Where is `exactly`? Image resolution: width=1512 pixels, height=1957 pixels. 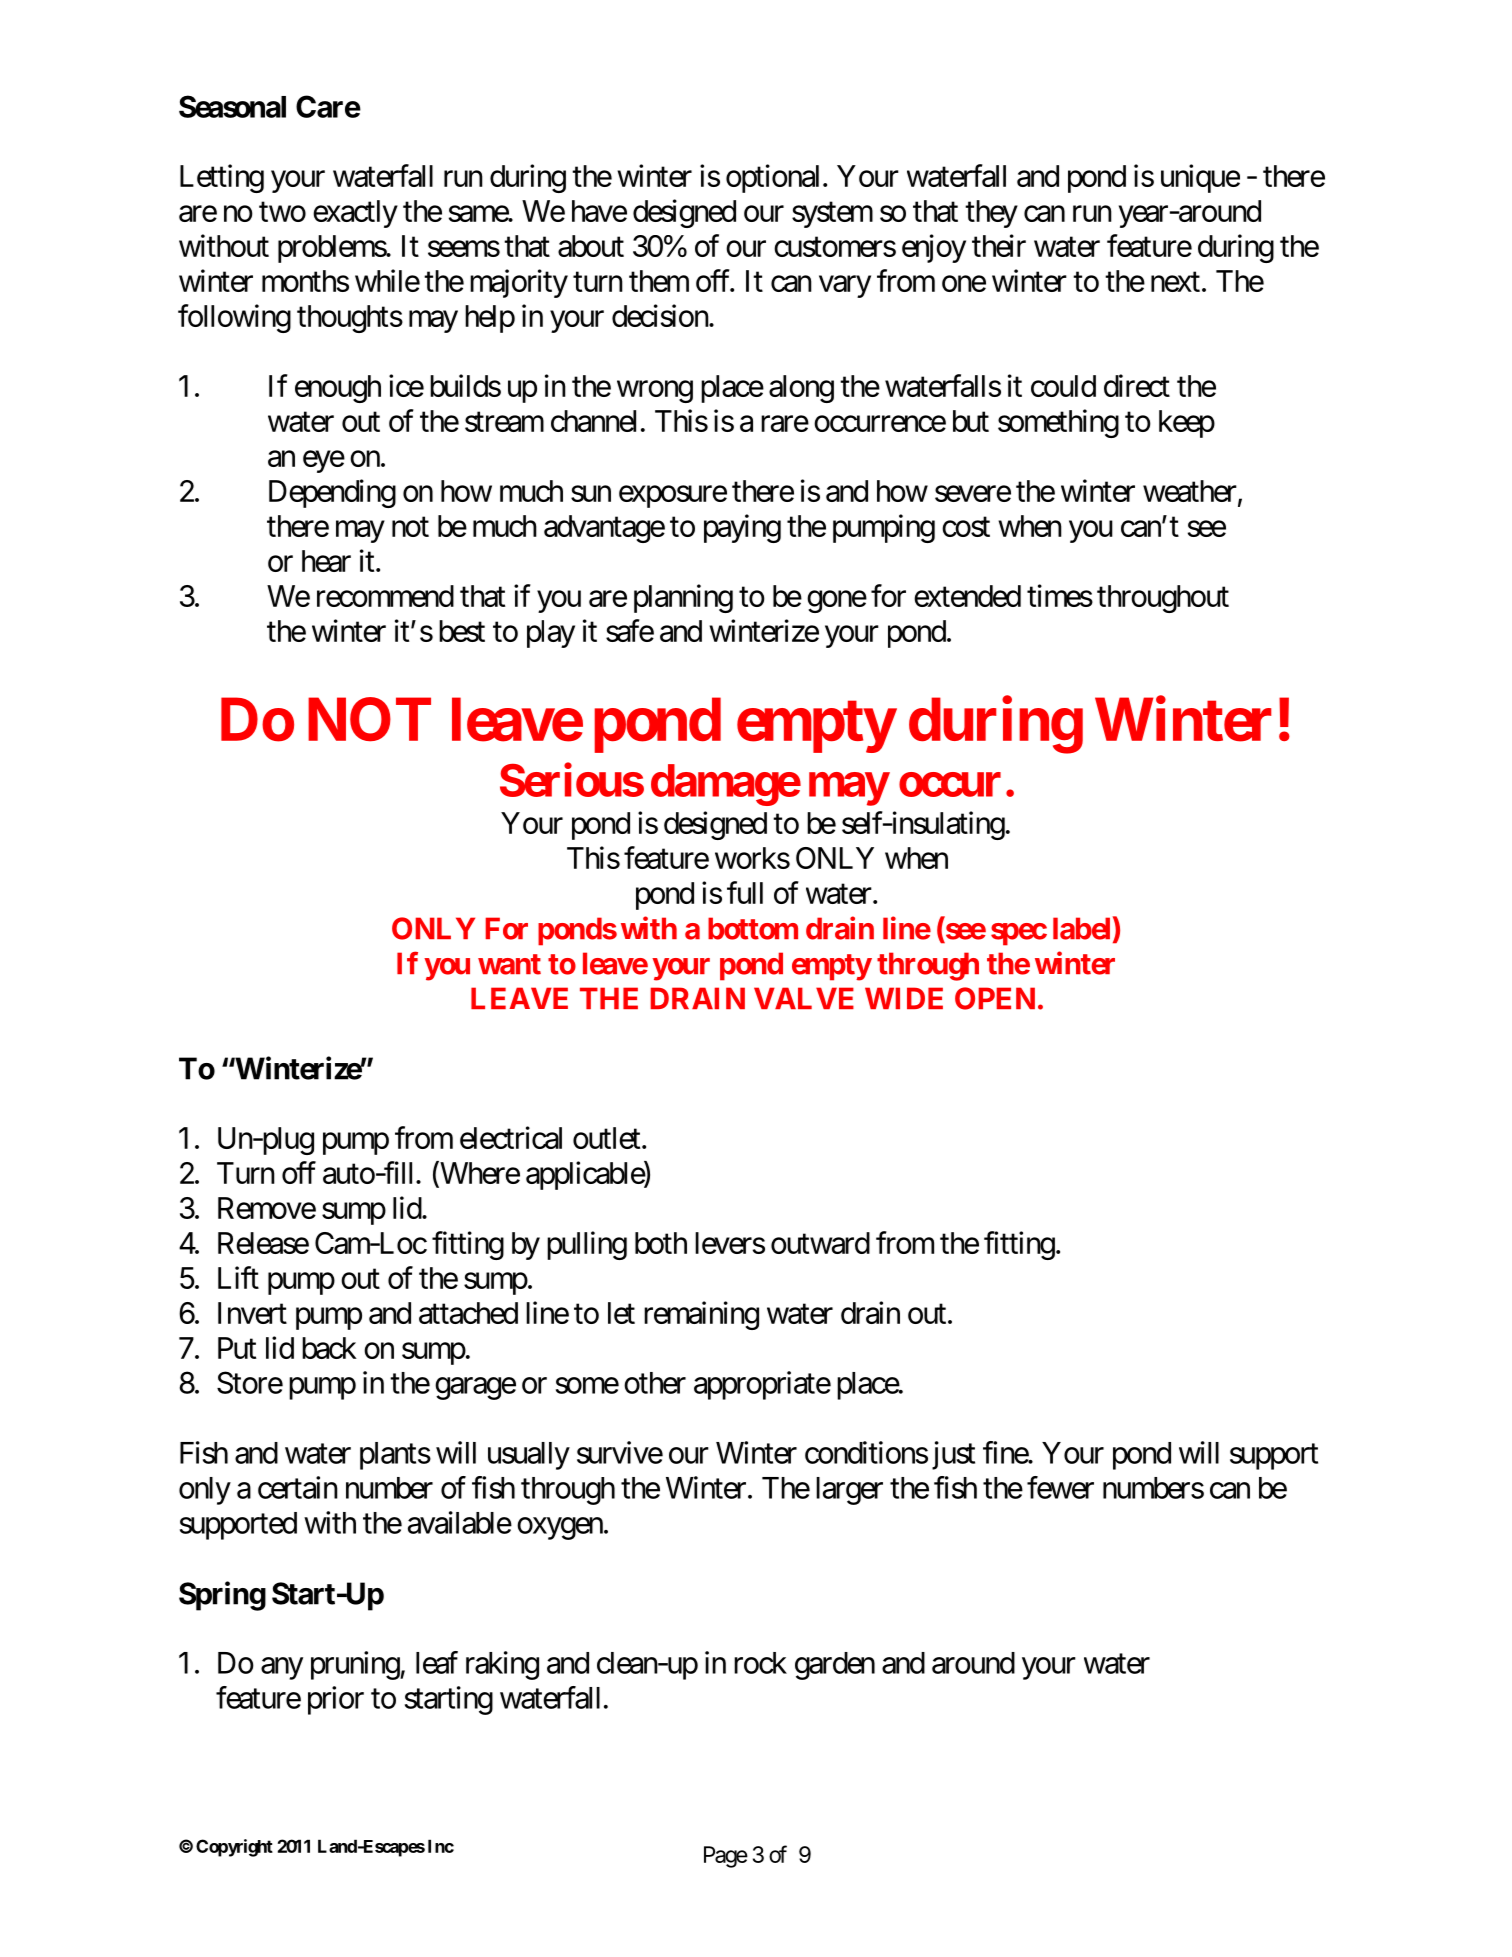 exactly is located at coordinates (355, 214).
